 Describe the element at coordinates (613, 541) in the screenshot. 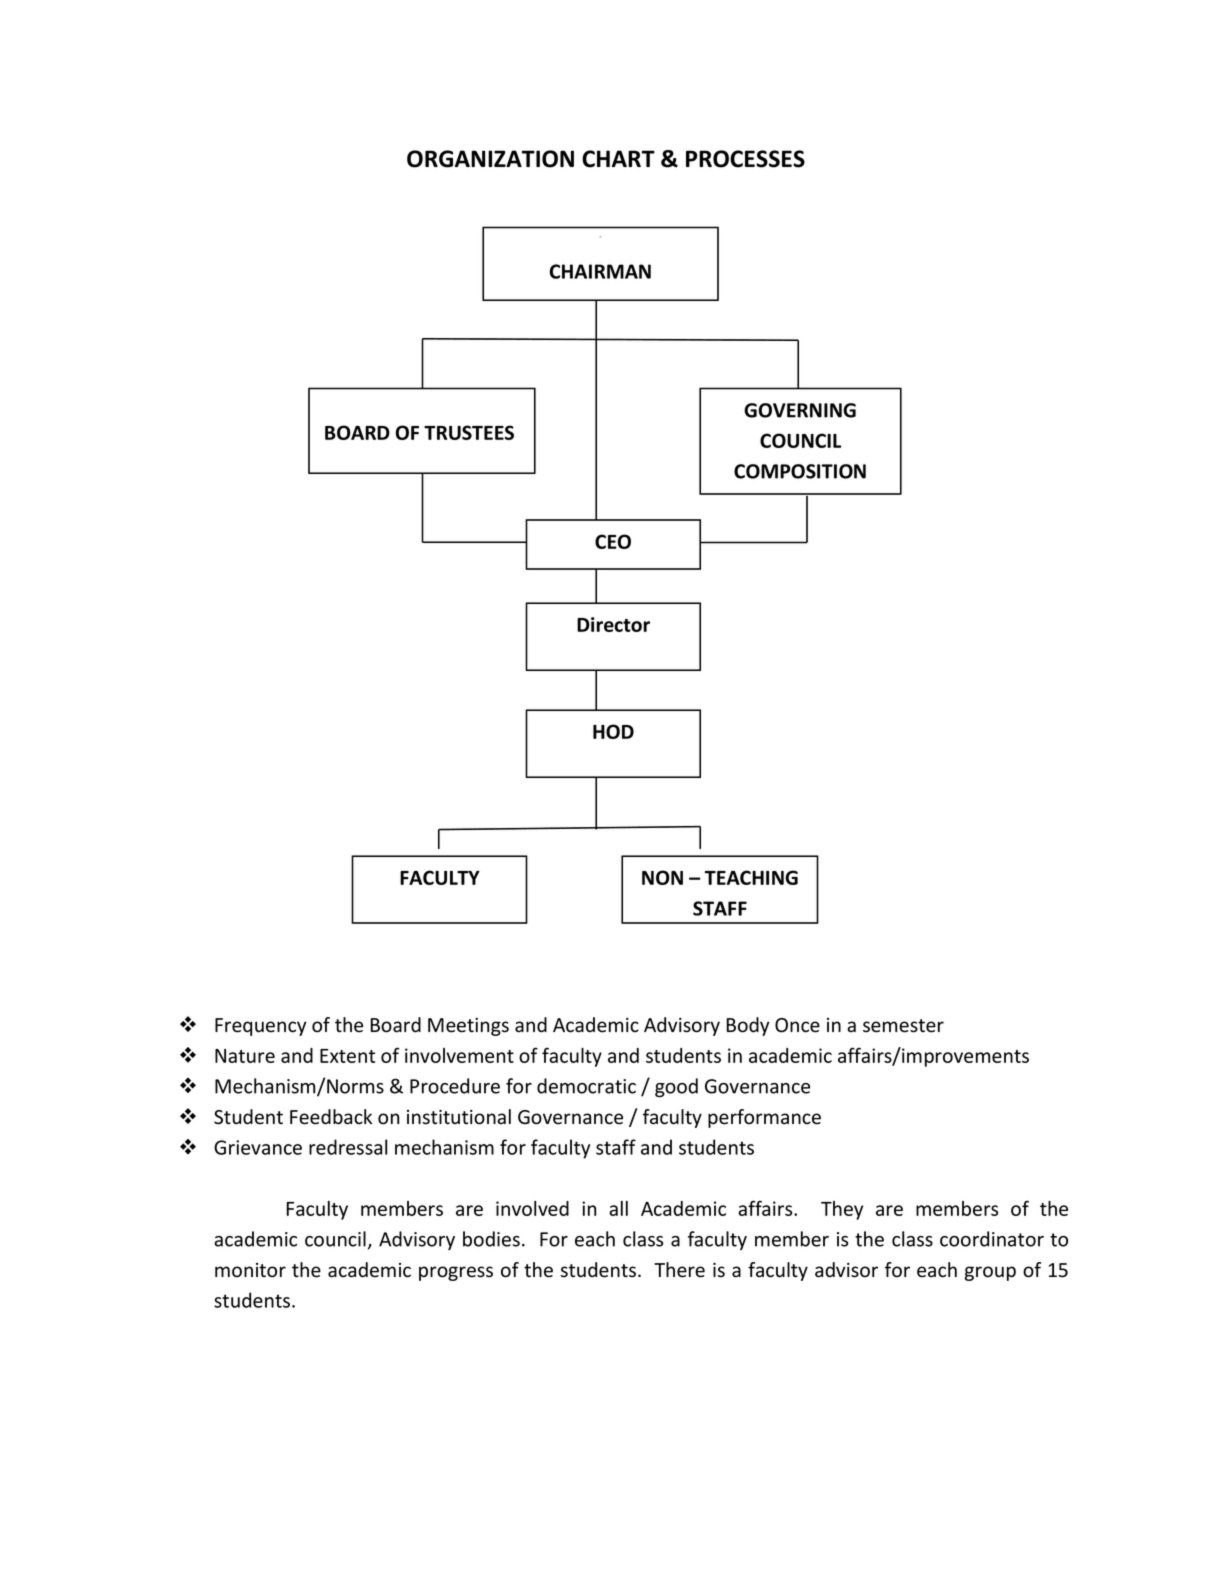

I see `CEO` at that location.
